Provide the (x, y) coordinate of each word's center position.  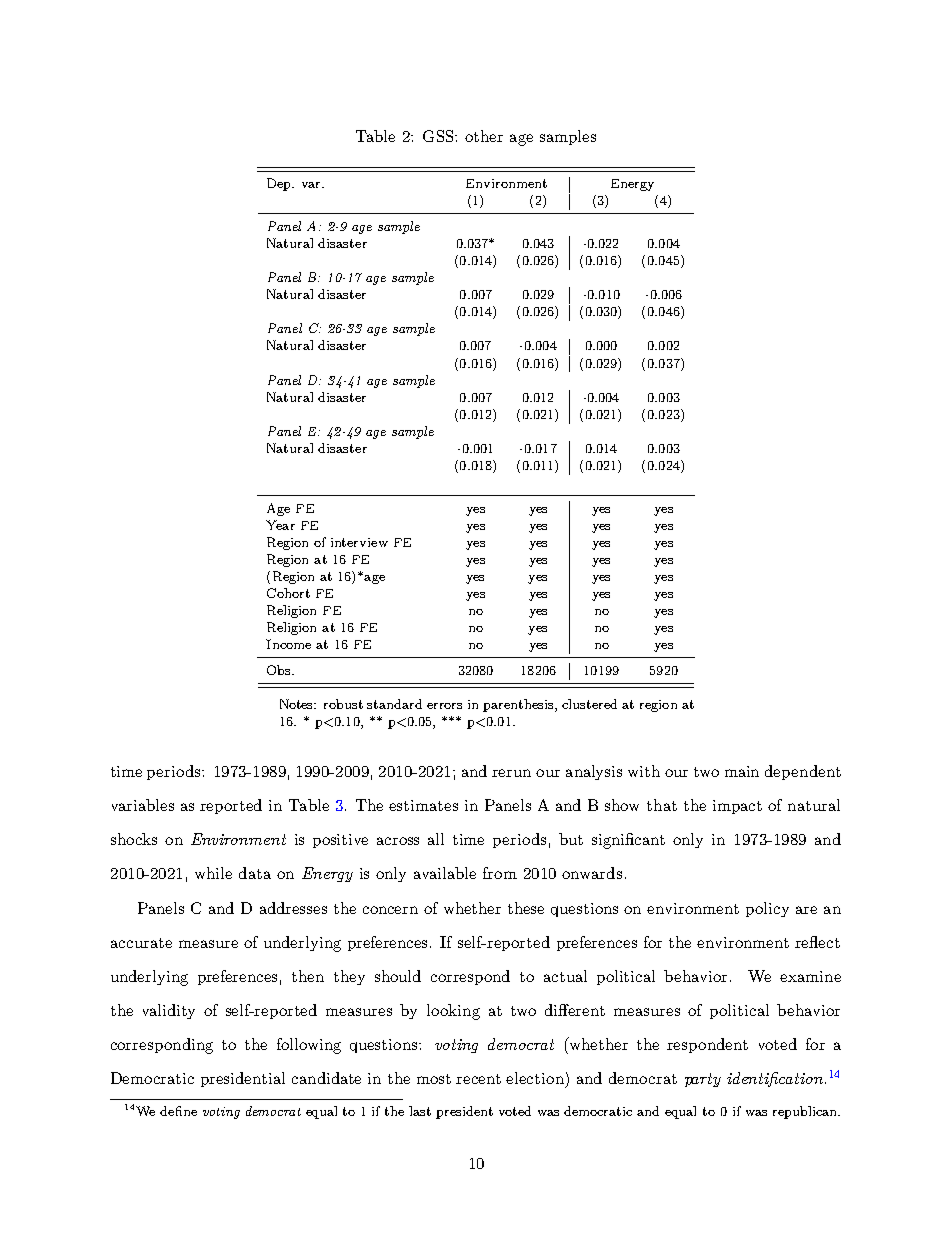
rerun (511, 773)
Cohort (288, 593)
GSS (439, 136)
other (484, 136)
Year (280, 525)
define (178, 1111)
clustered (589, 704)
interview (359, 542)
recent (478, 1079)
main (742, 771)
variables (143, 805)
